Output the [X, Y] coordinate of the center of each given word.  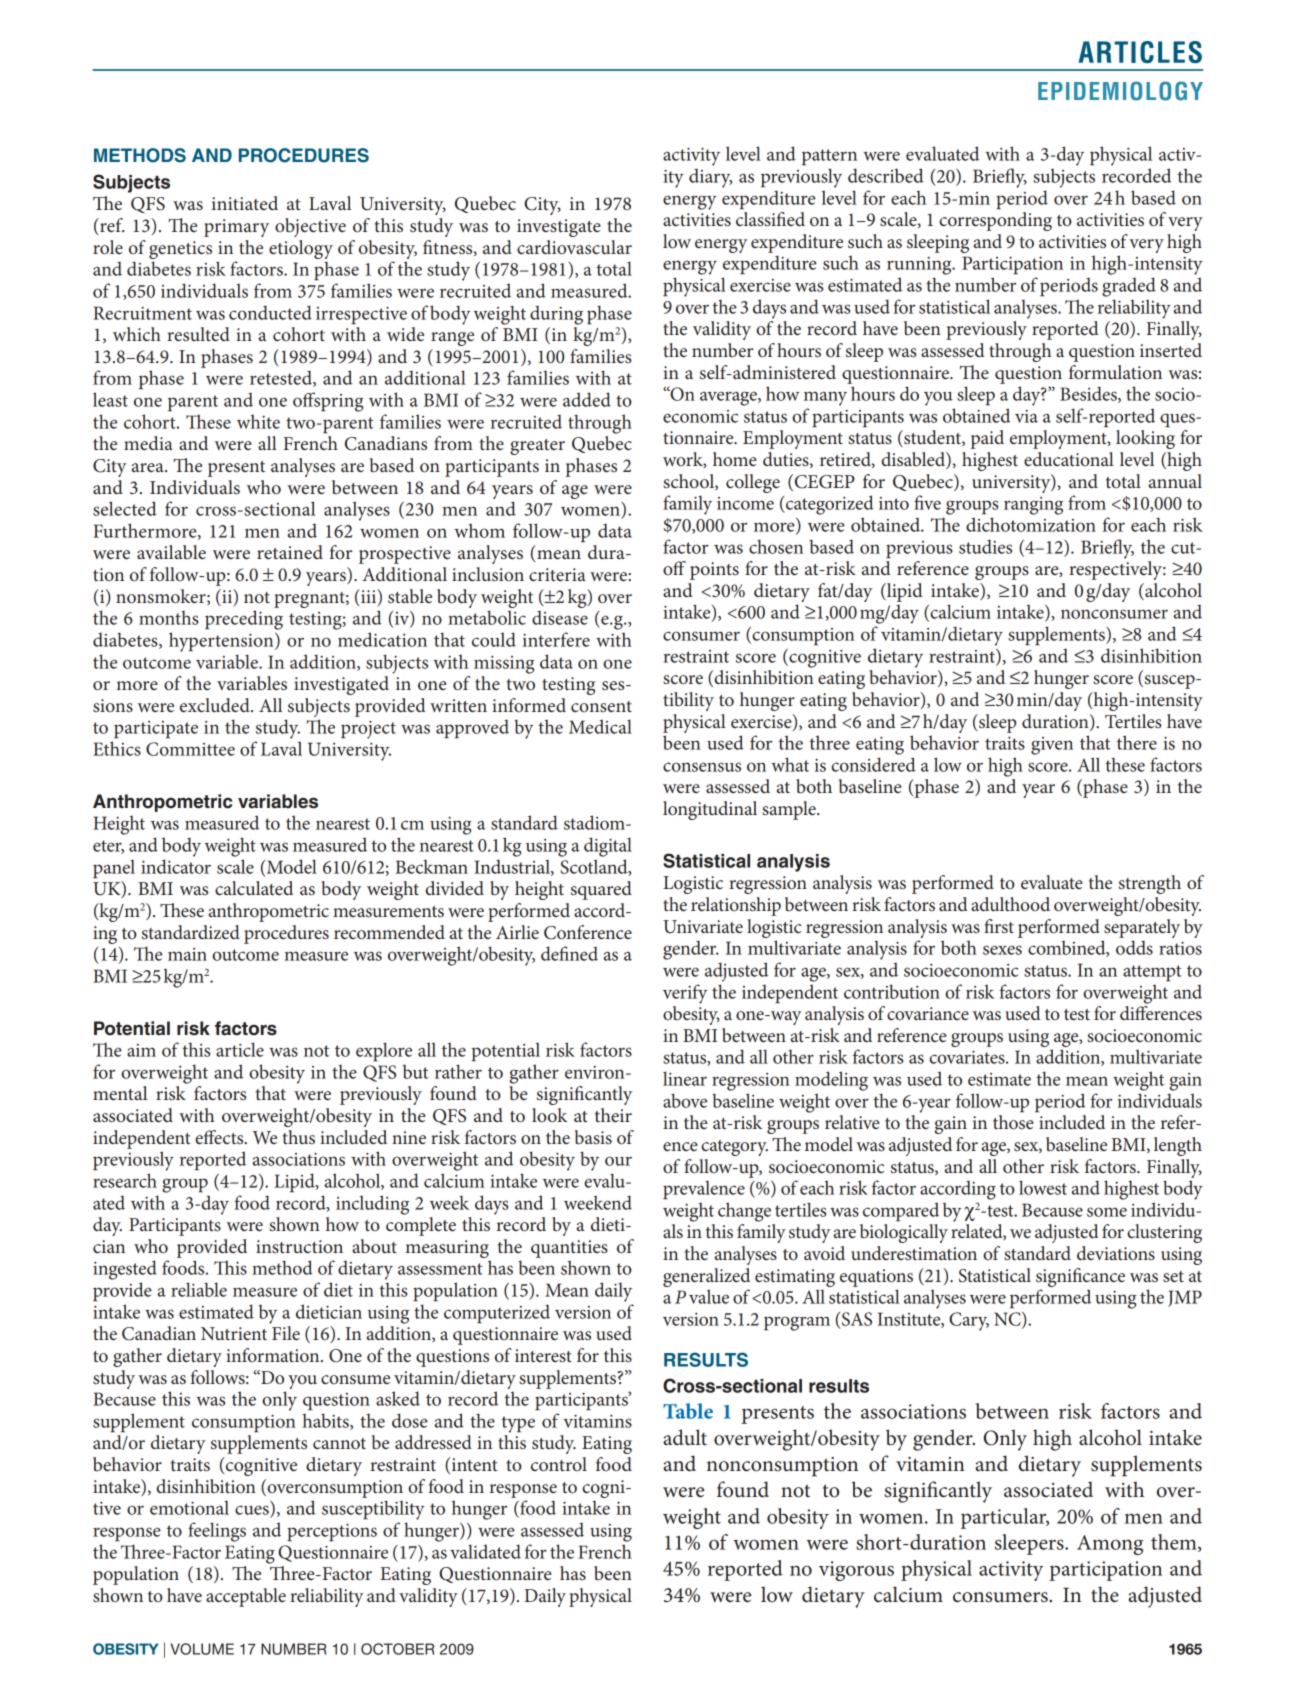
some [1107, 1212]
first [999, 926]
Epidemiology [1120, 91]
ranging [1033, 506]
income [745, 503]
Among [1110, 1545]
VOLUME [202, 1649]
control [559, 1464]
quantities [569, 1249]
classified [770, 219]
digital [608, 847]
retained [290, 552]
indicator [176, 866]
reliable [199, 1289]
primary [236, 228]
